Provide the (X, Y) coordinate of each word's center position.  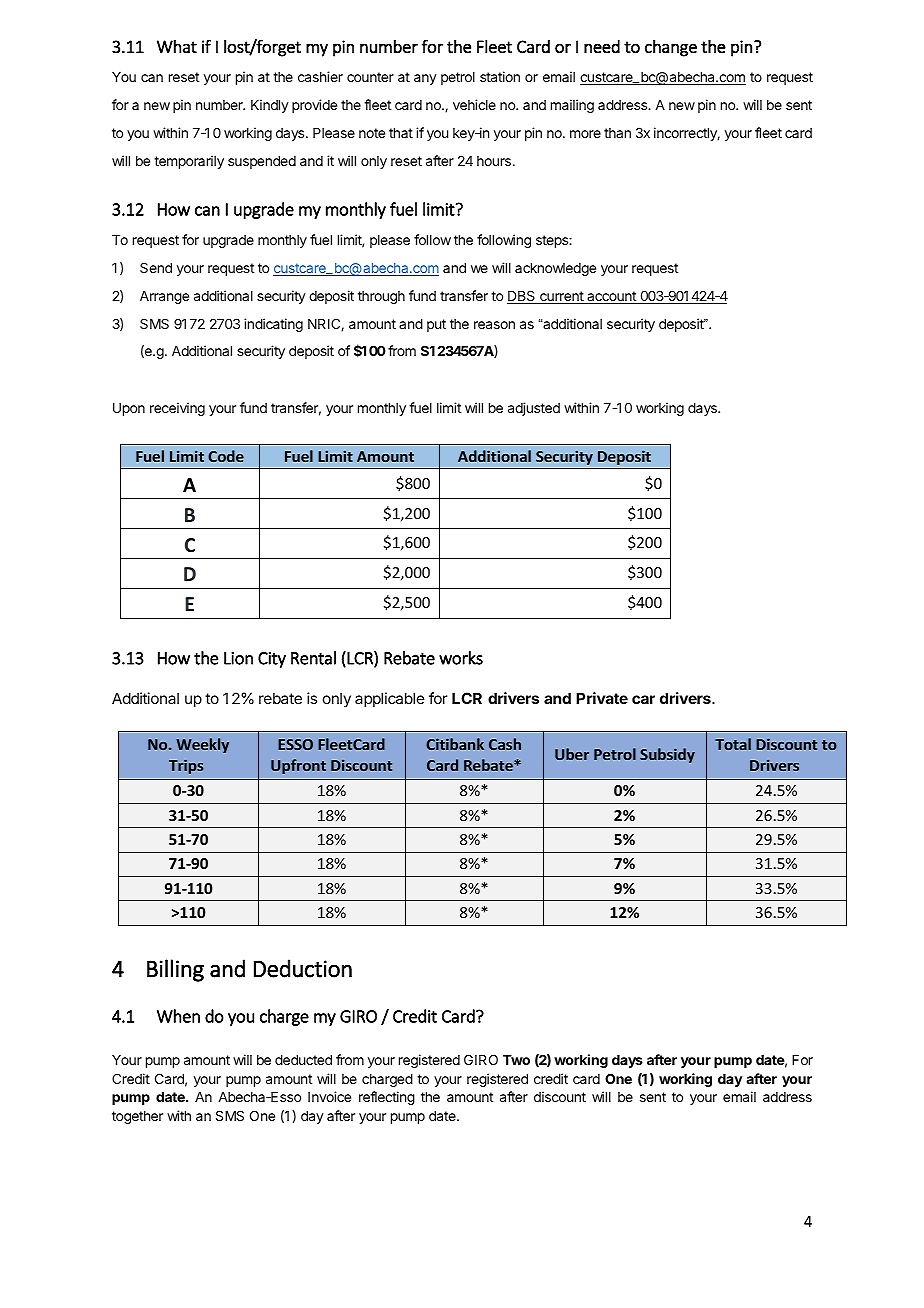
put (436, 325)
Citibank (455, 744)
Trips (186, 766)
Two (516, 1060)
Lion (238, 658)
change (671, 48)
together (137, 1117)
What (177, 46)
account (611, 297)
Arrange (164, 297)
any (425, 79)
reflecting (387, 1098)
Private (602, 698)
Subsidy (667, 755)
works (461, 658)
